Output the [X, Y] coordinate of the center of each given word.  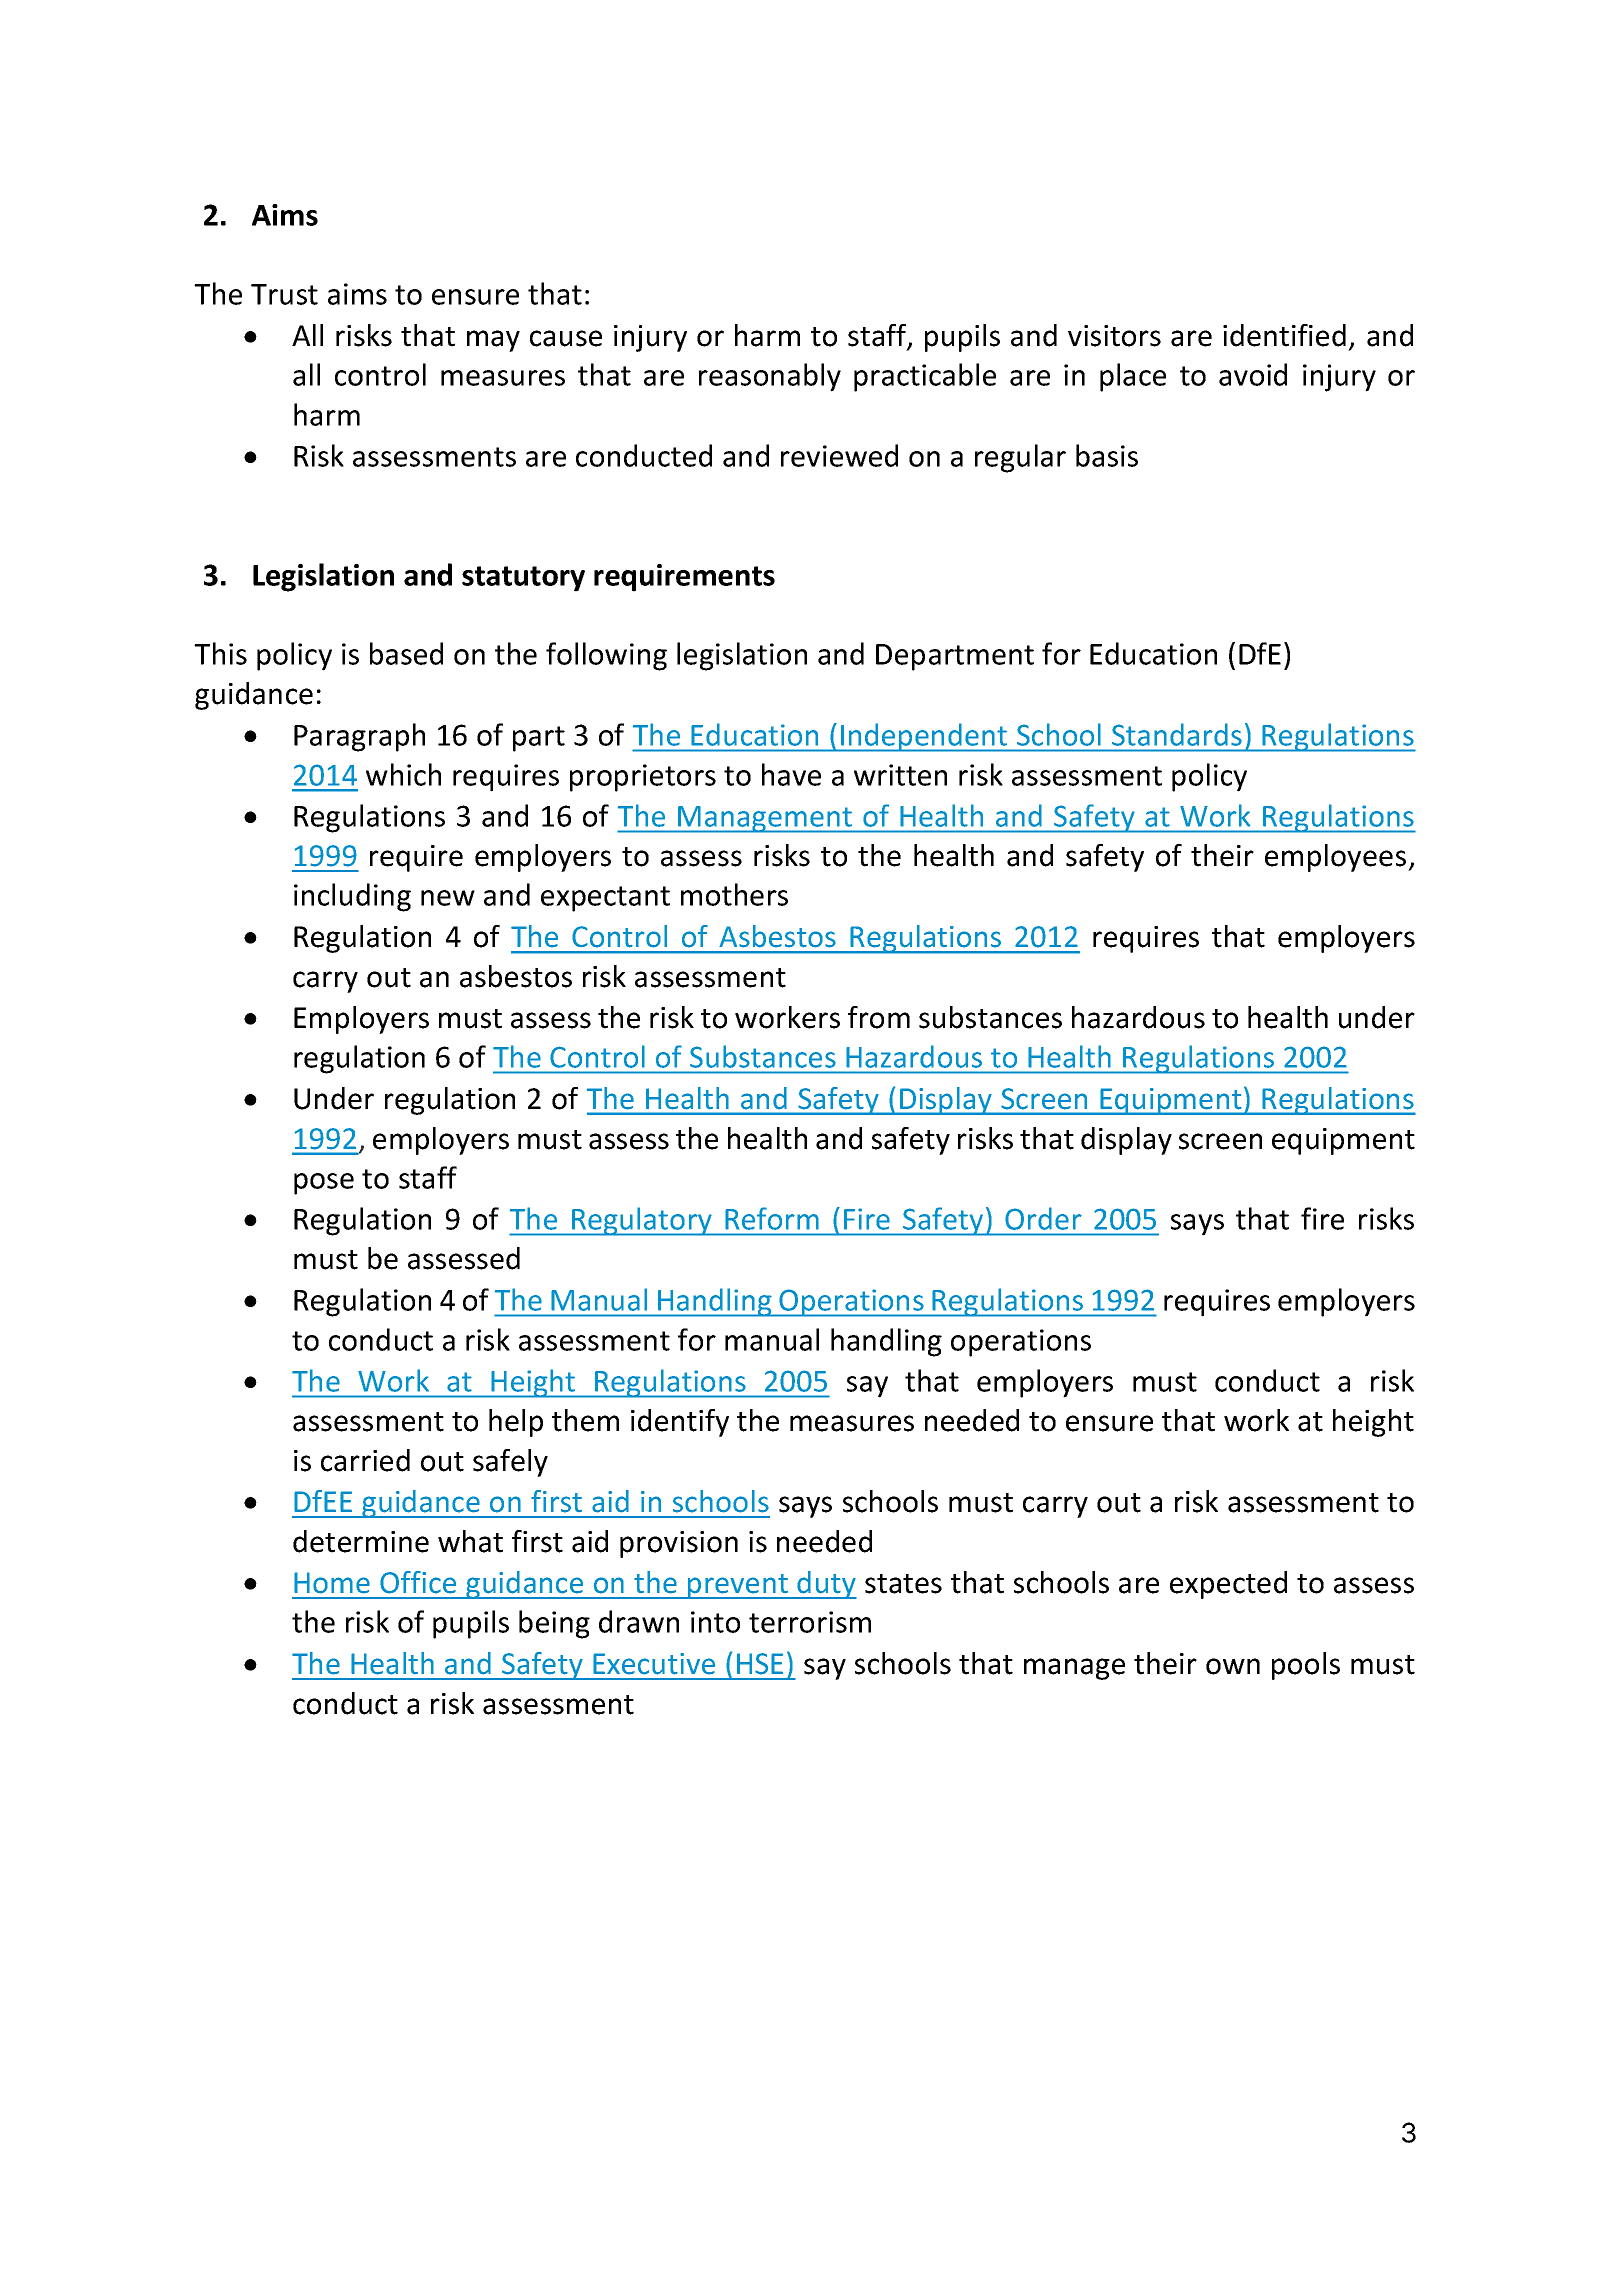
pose [324, 1184]
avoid [1253, 374]
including [352, 897]
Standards [1176, 735]
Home [332, 1583]
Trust [284, 294]
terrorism [810, 1622]
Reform [772, 1219]
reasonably [770, 377]
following [606, 656]
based [406, 653]
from [879, 1017]
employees [1335, 858]
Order [1043, 1219]
